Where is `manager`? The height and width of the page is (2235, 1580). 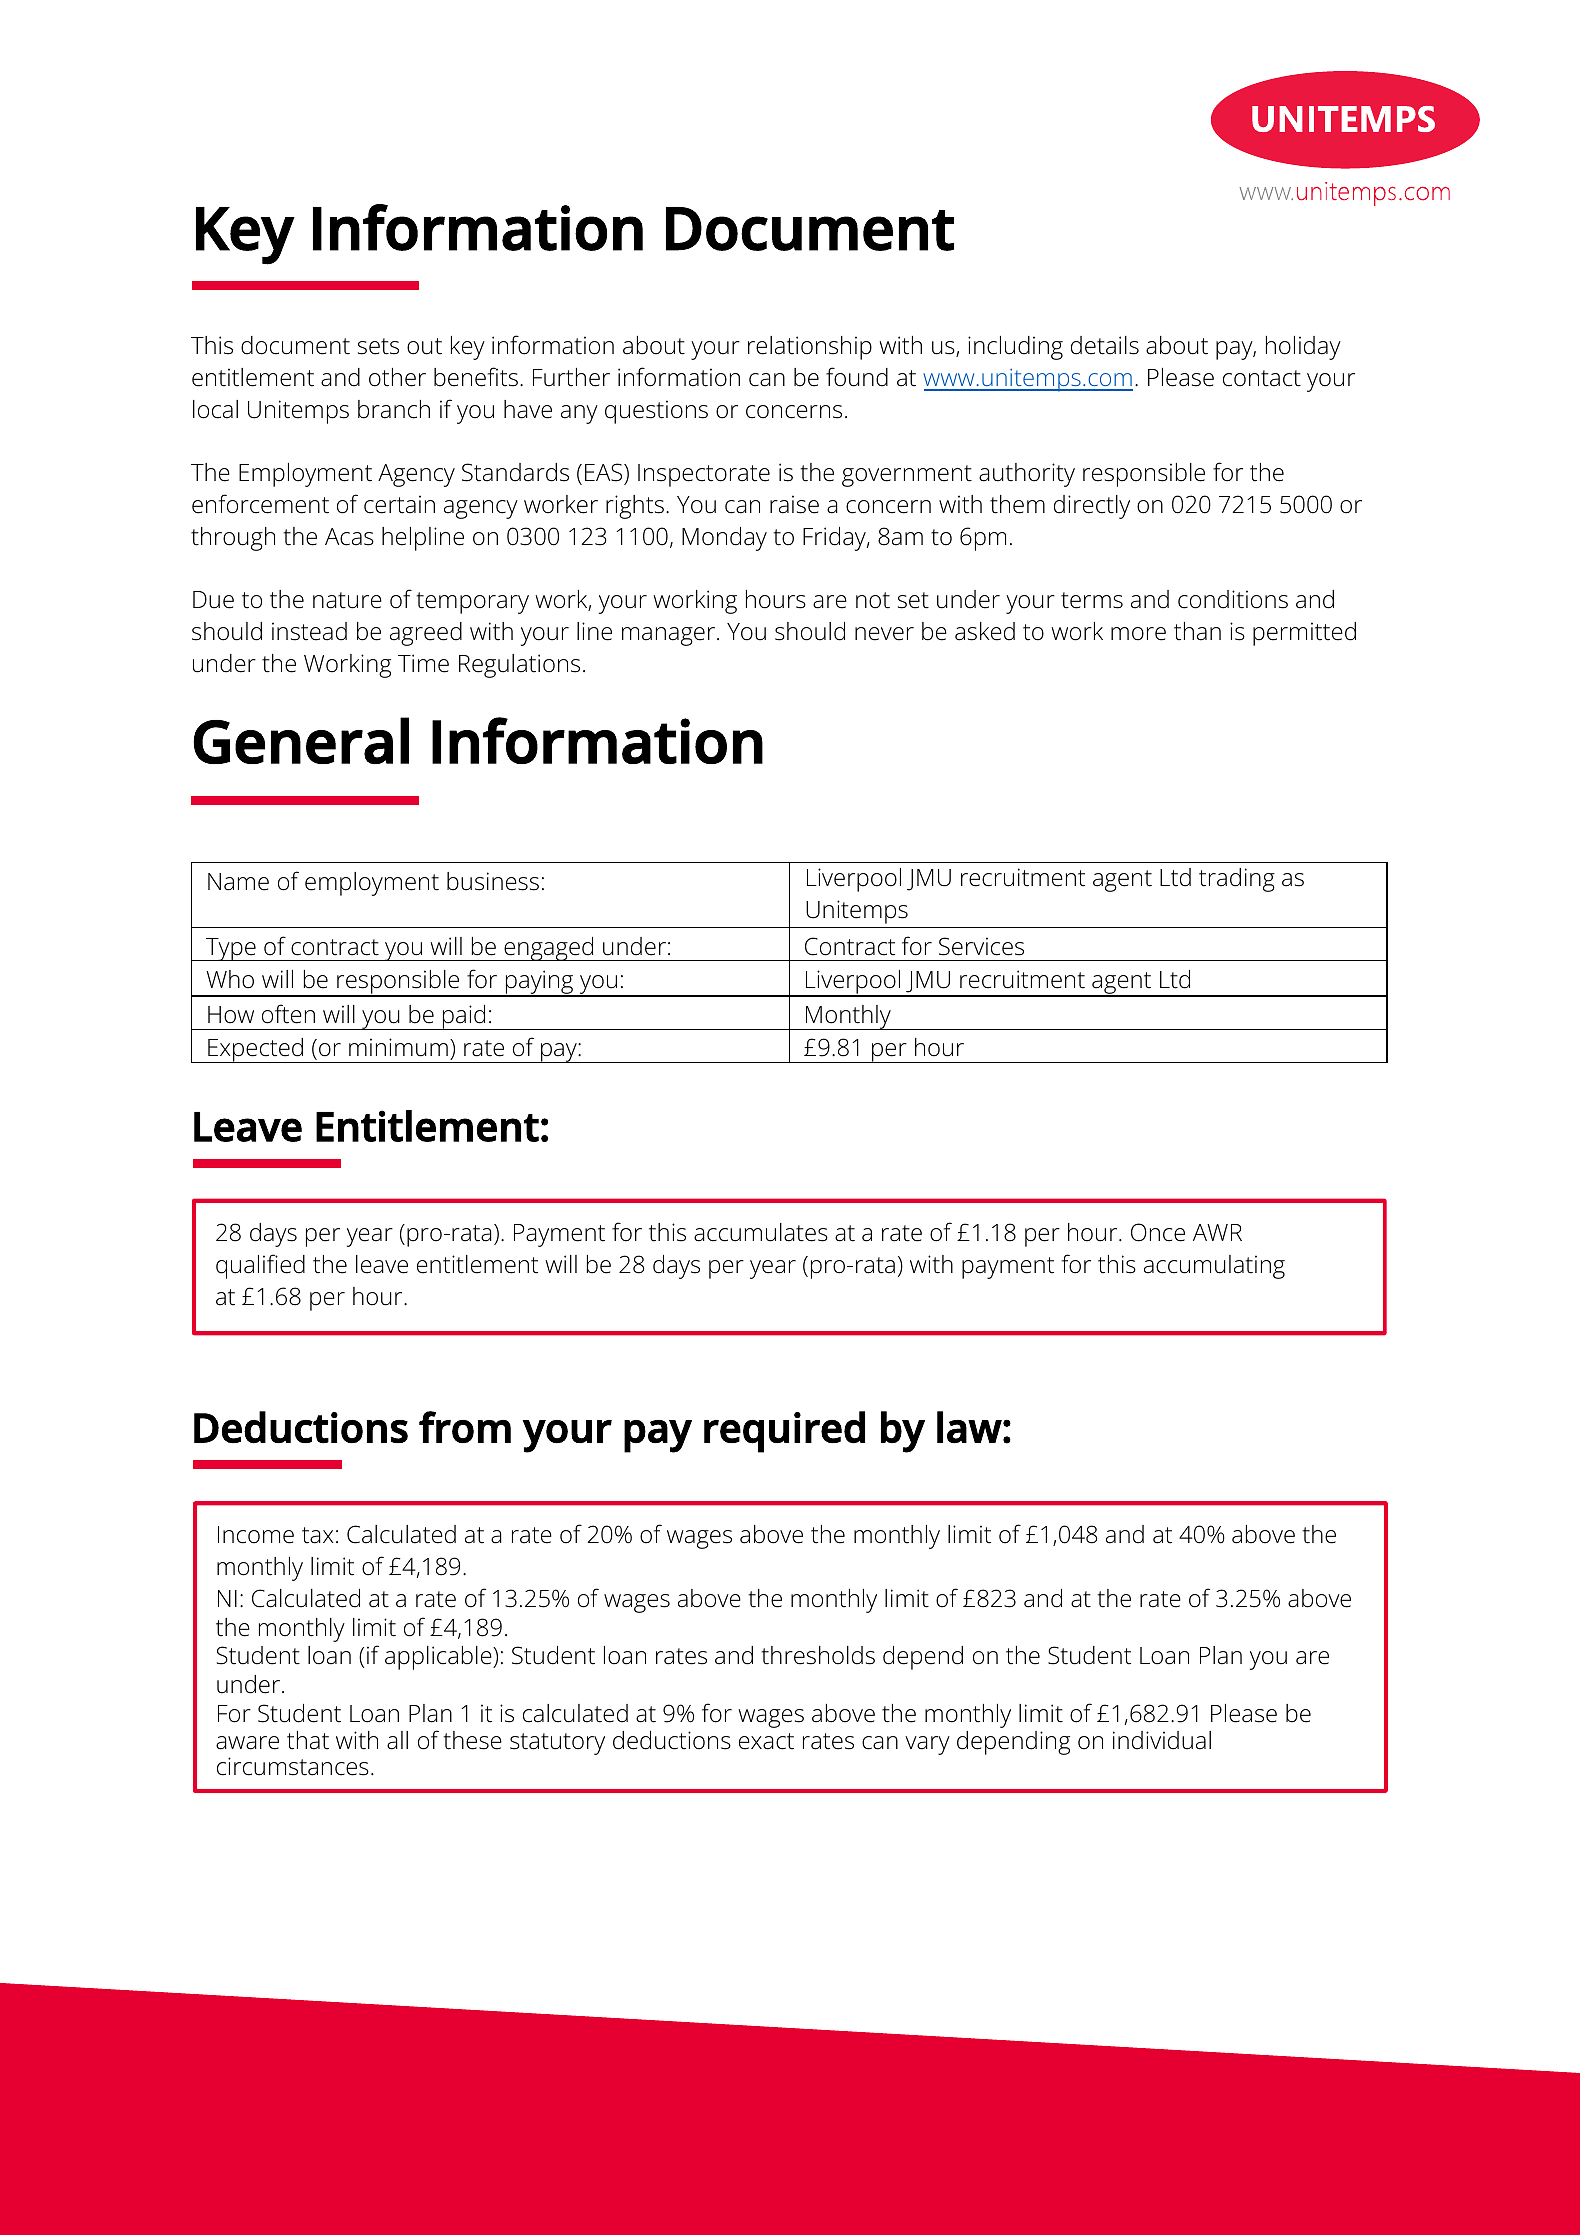 manager is located at coordinates (668, 636).
